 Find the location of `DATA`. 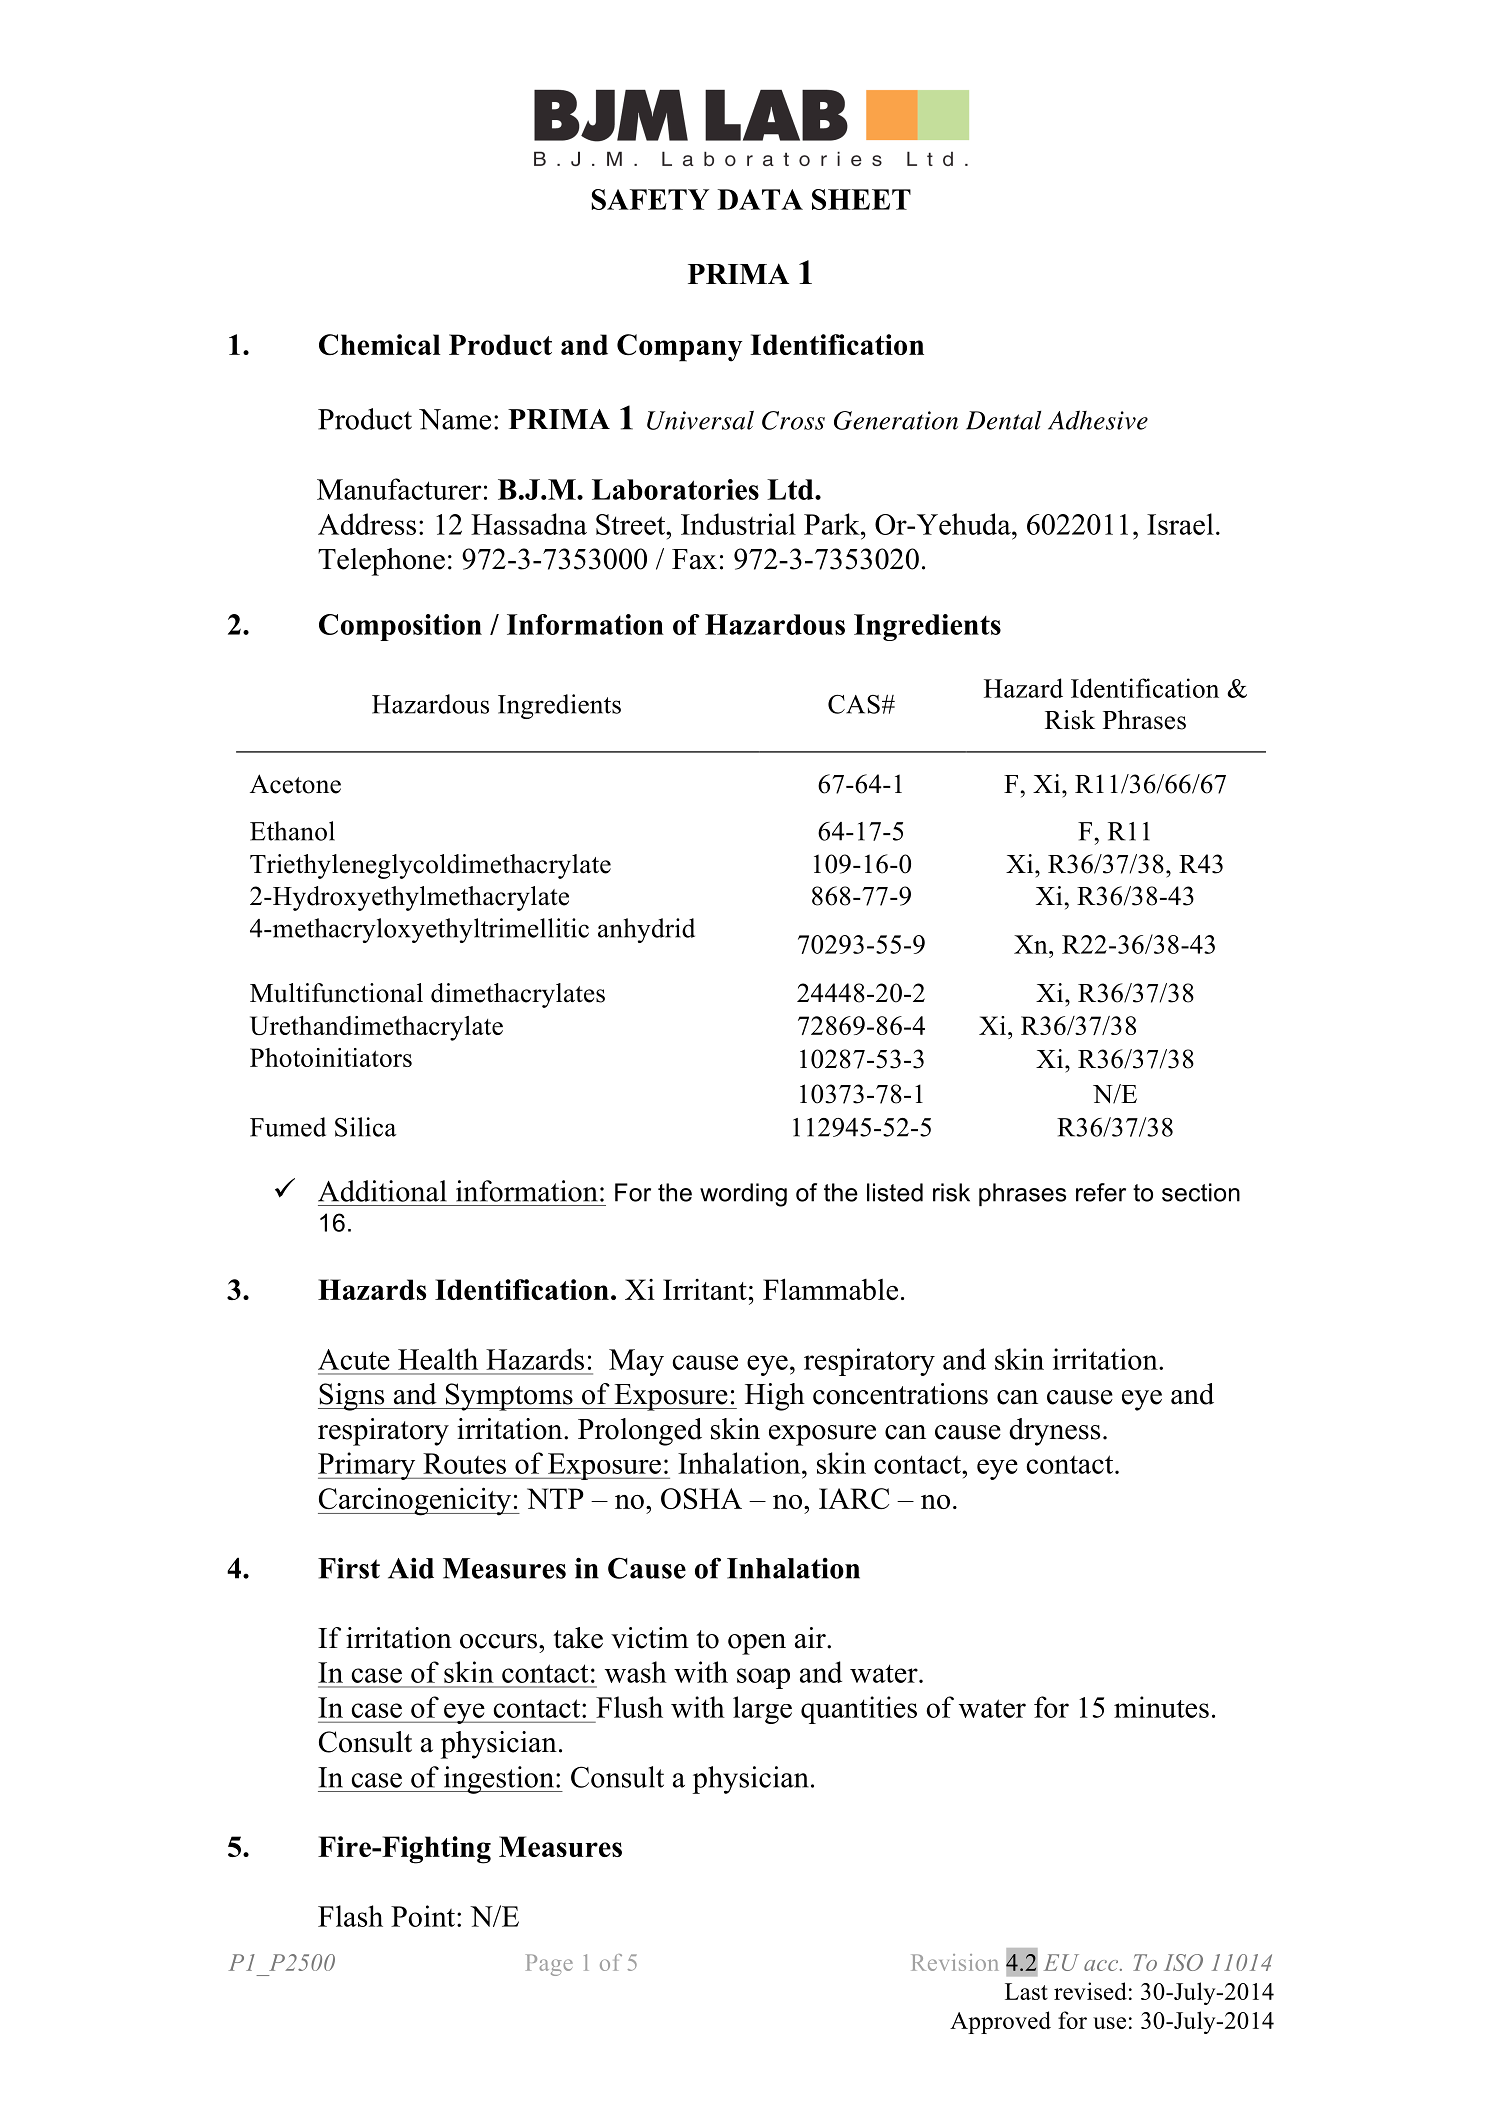

DATA is located at coordinates (760, 199).
